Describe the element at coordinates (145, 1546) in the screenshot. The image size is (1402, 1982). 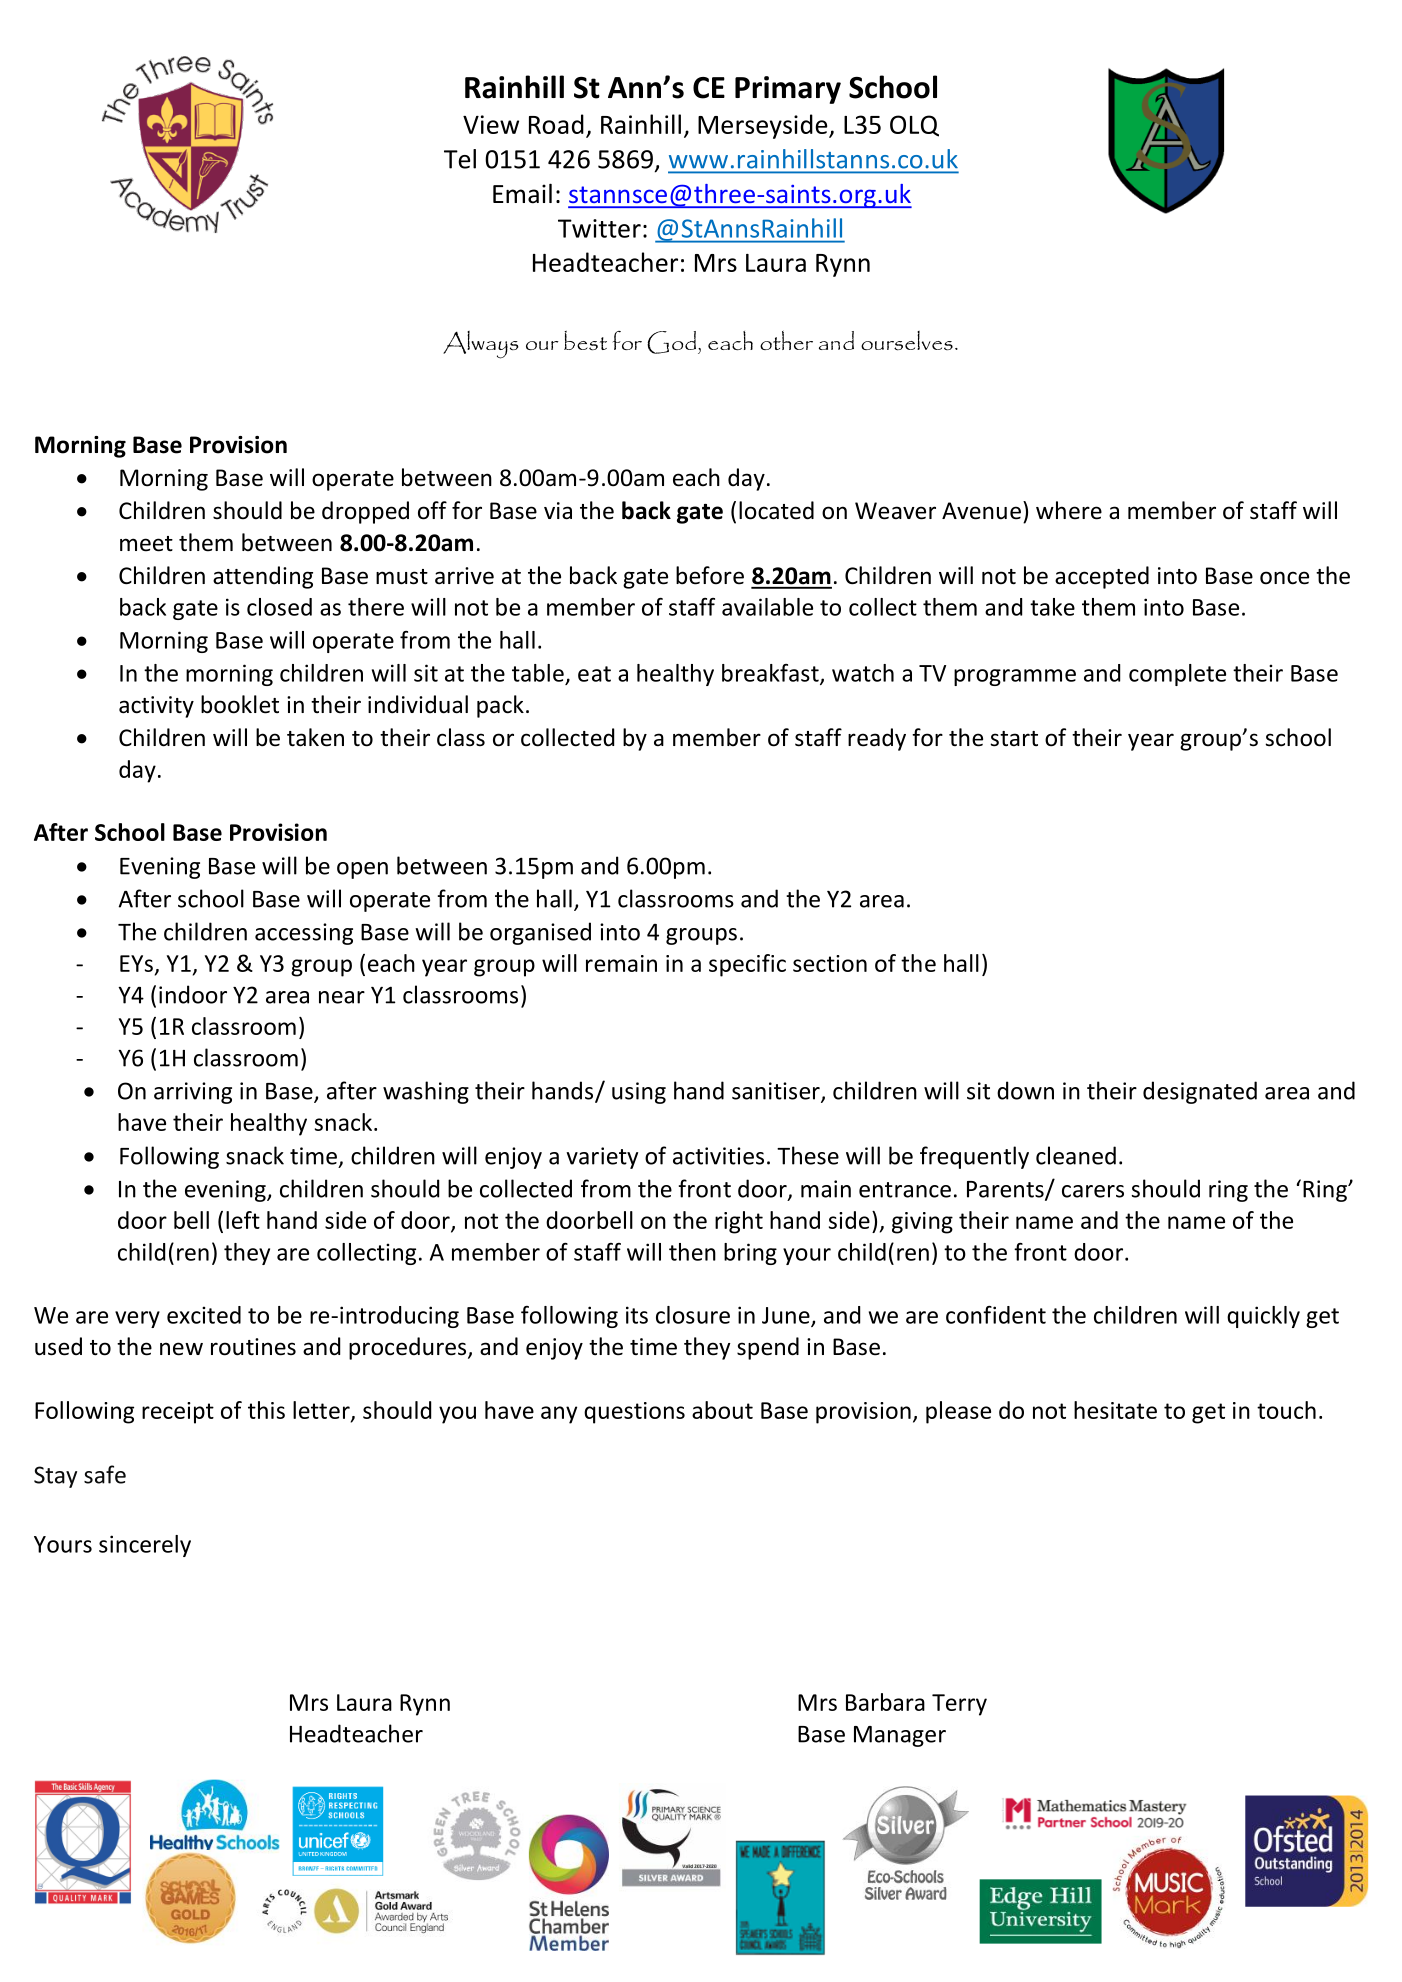
I see `sincerely` at that location.
